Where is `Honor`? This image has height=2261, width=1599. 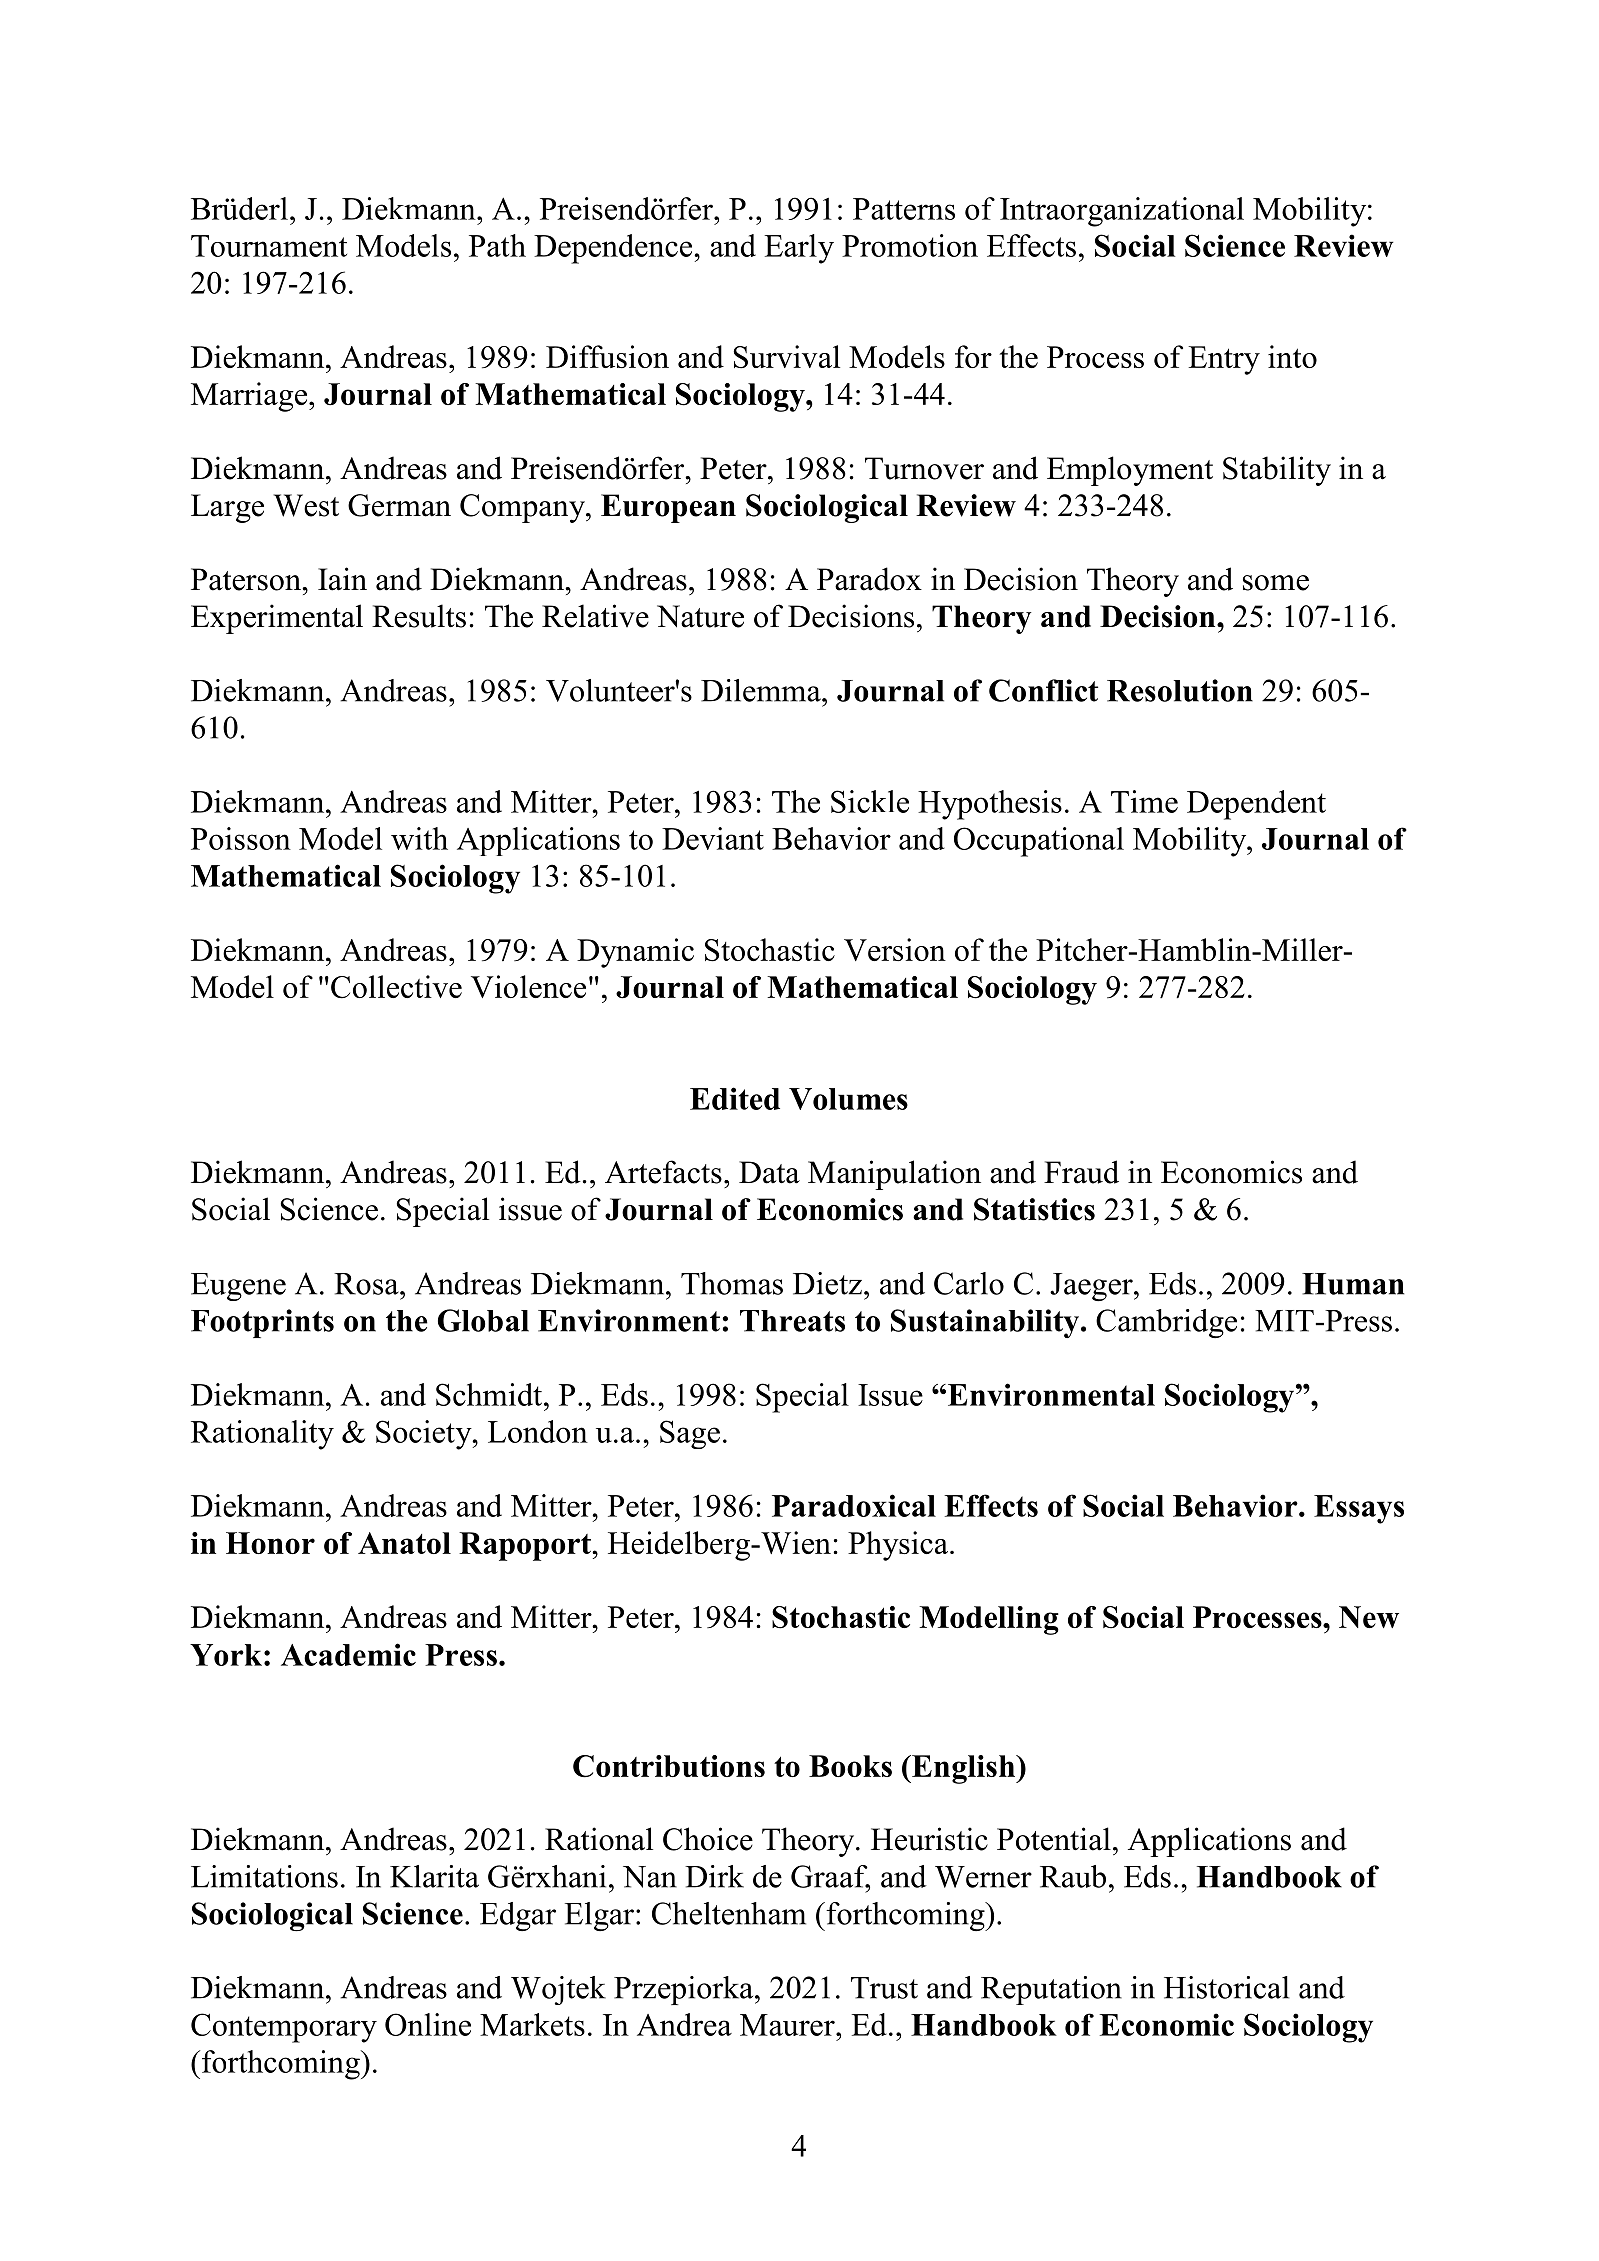
Honor is located at coordinates (270, 1543).
